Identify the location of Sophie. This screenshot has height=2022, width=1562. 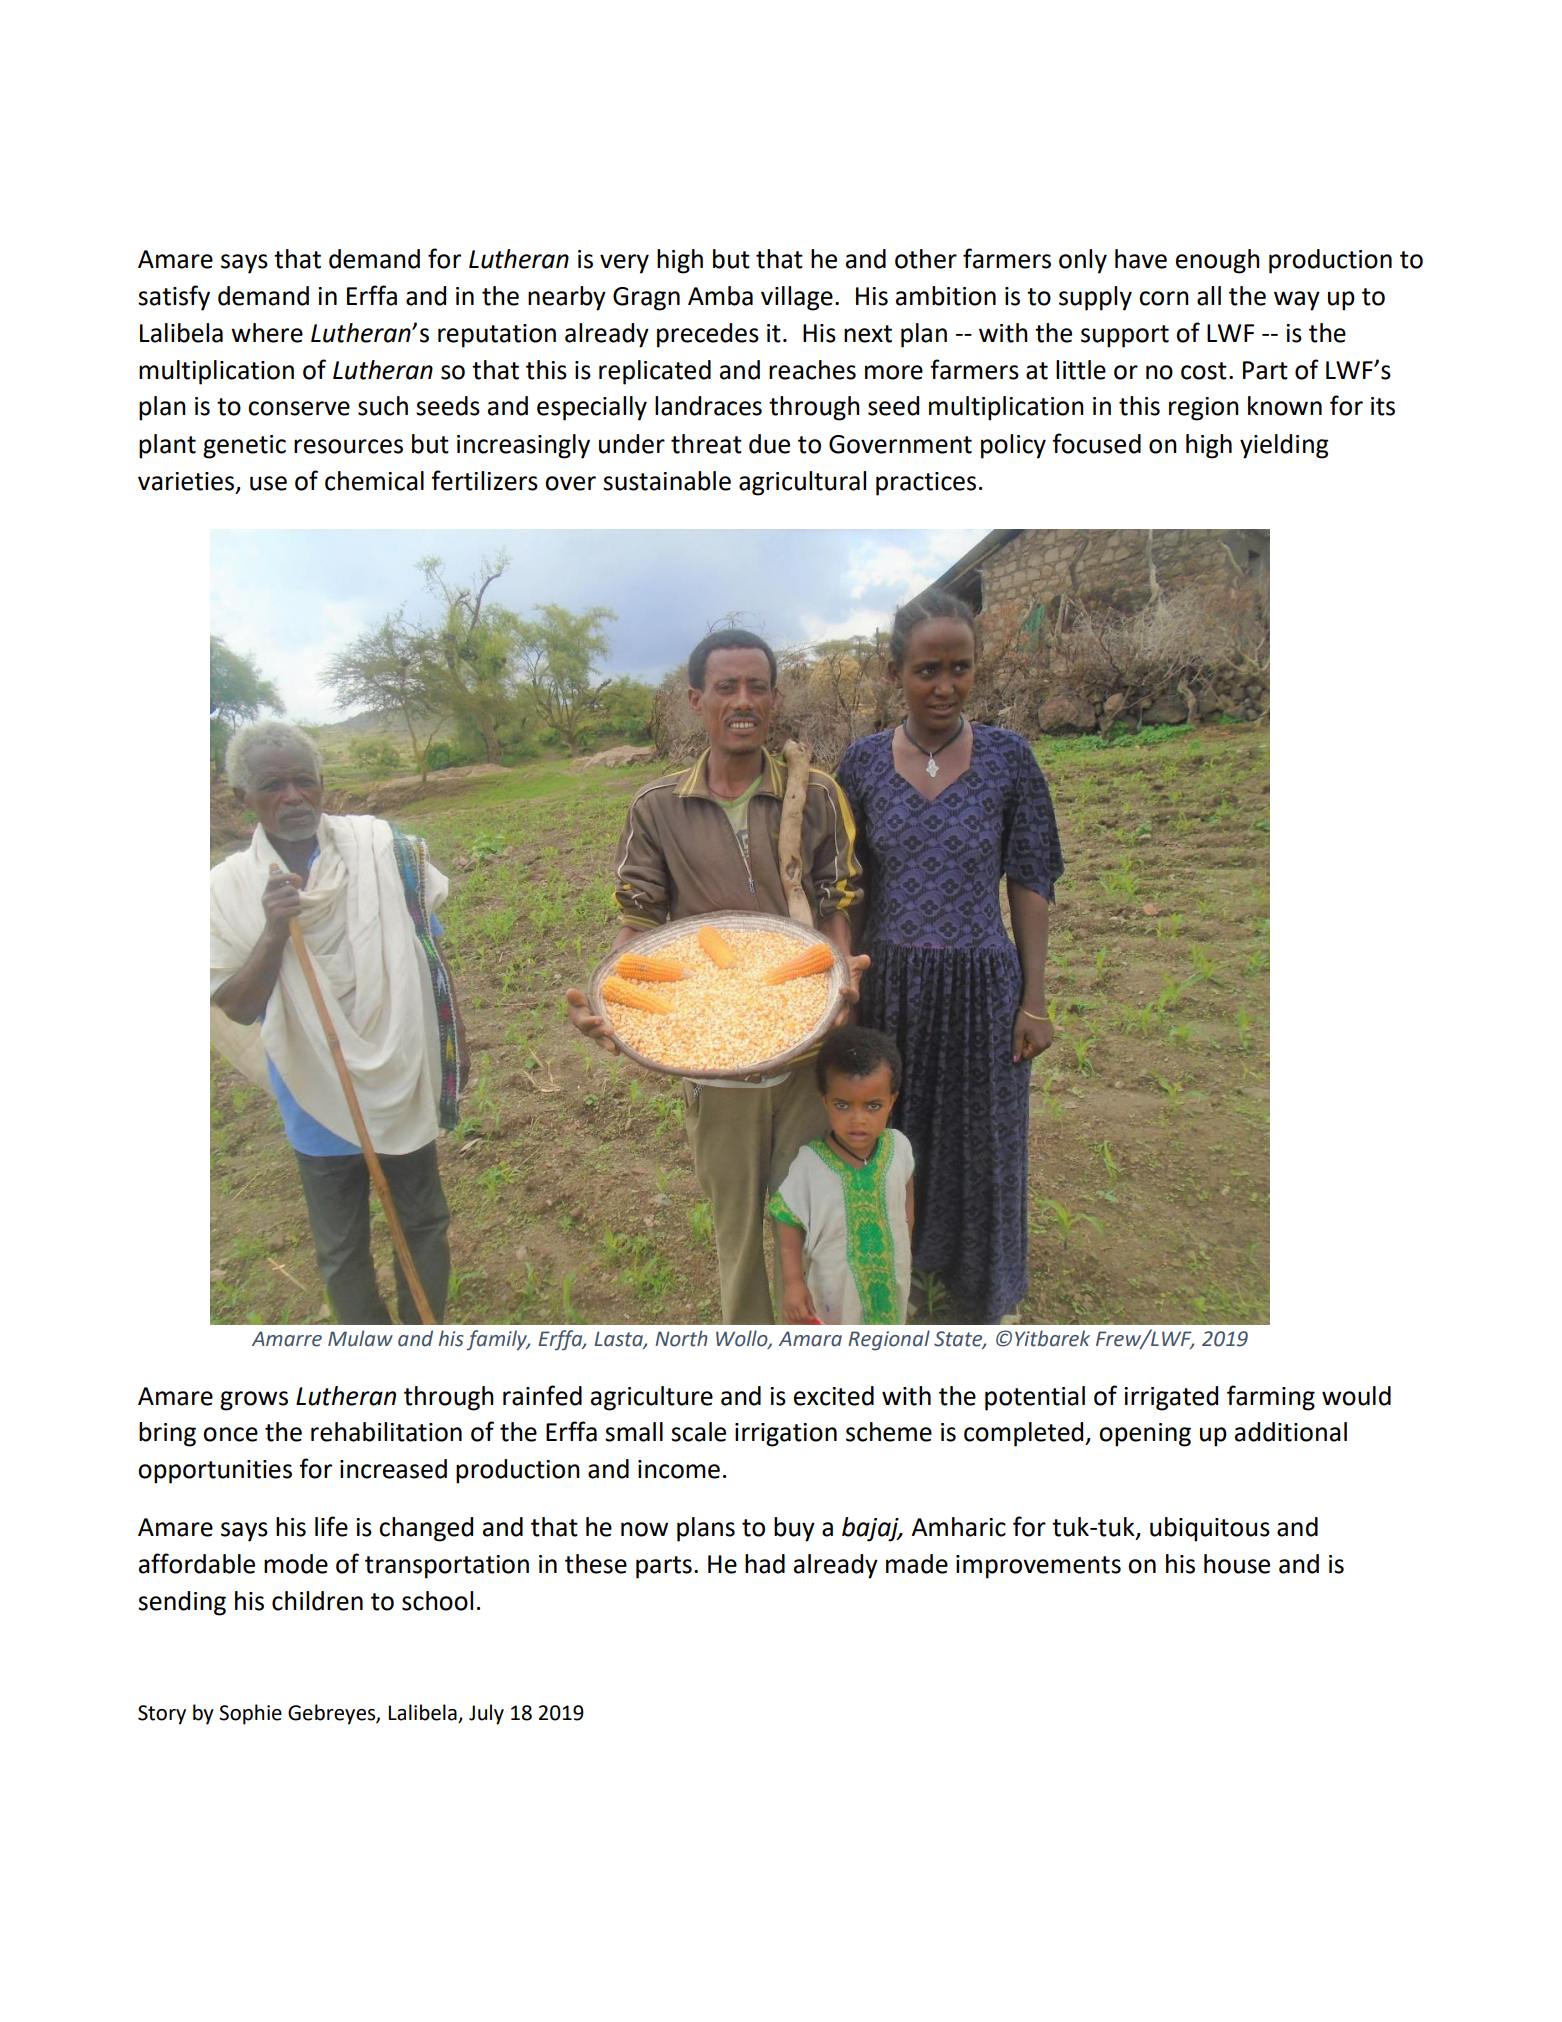
(250, 1714).
